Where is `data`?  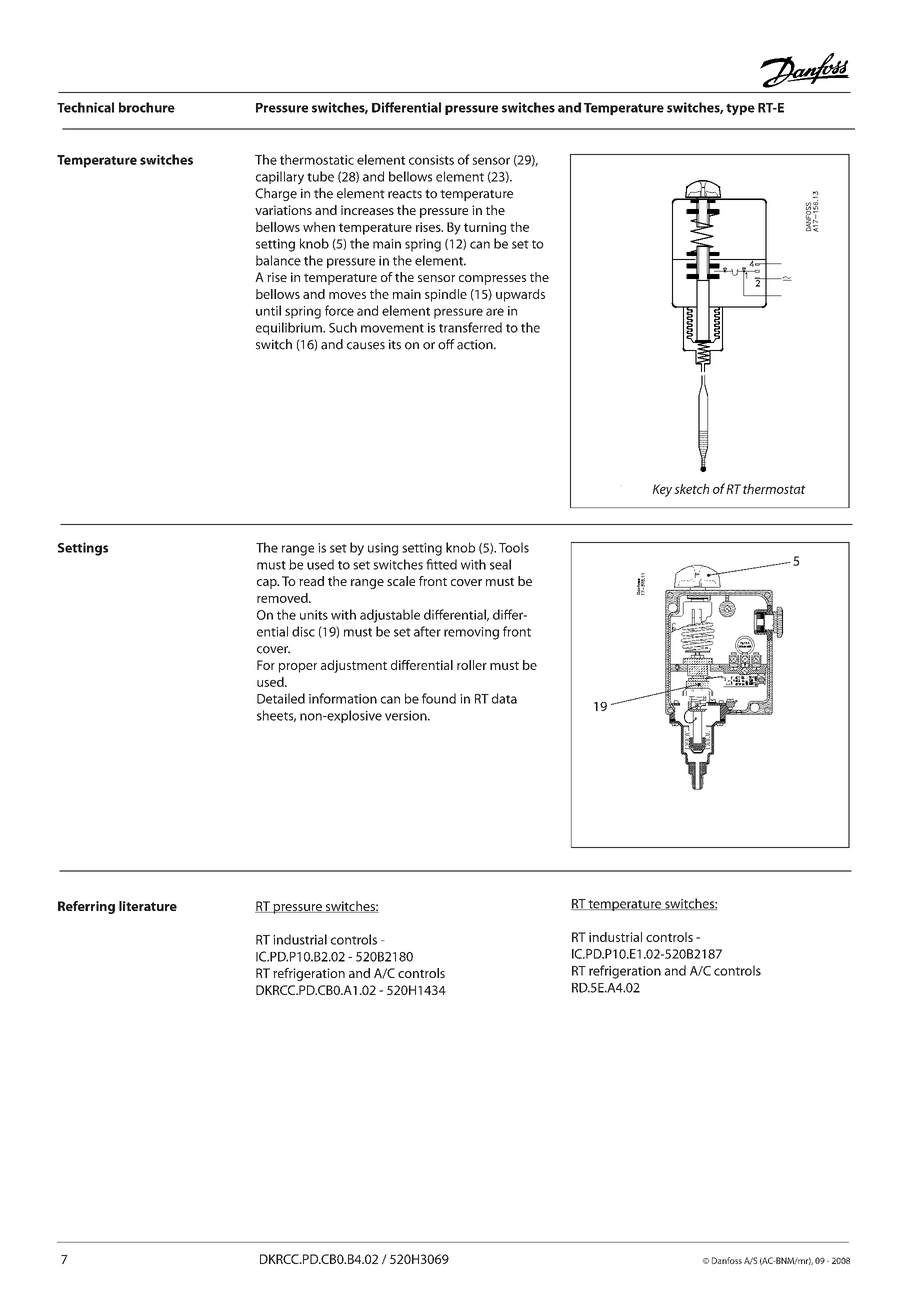 data is located at coordinates (504, 698).
